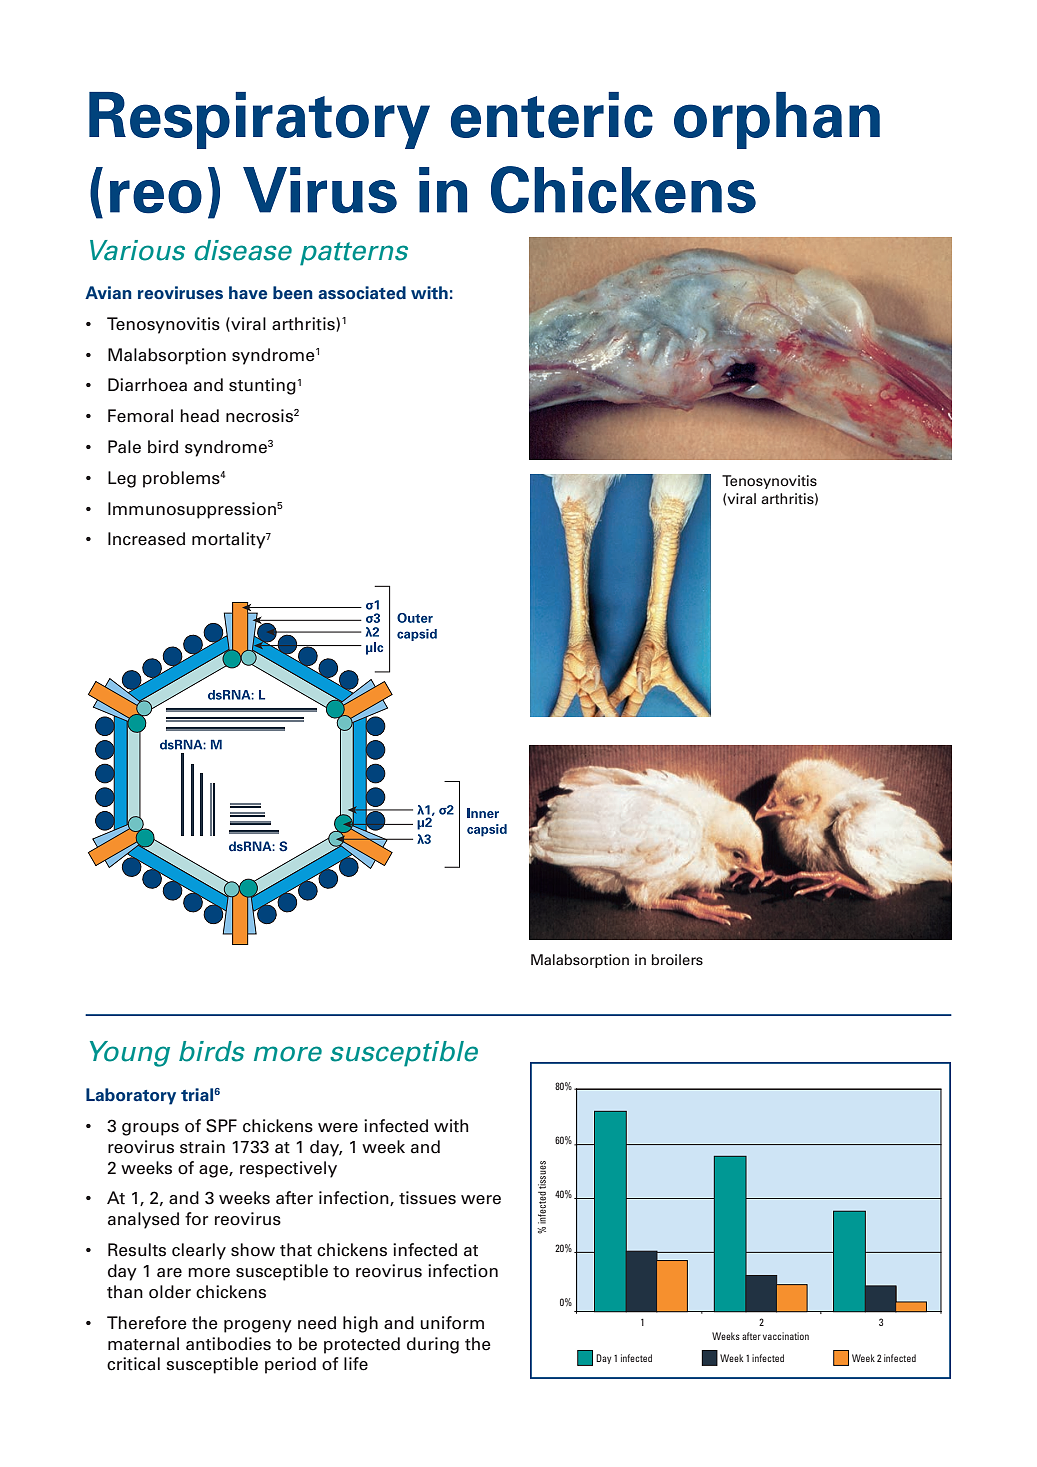 Image resolution: width=1037 pixels, height=1467 pixels. I want to click on Respiratory, so click(259, 120).
